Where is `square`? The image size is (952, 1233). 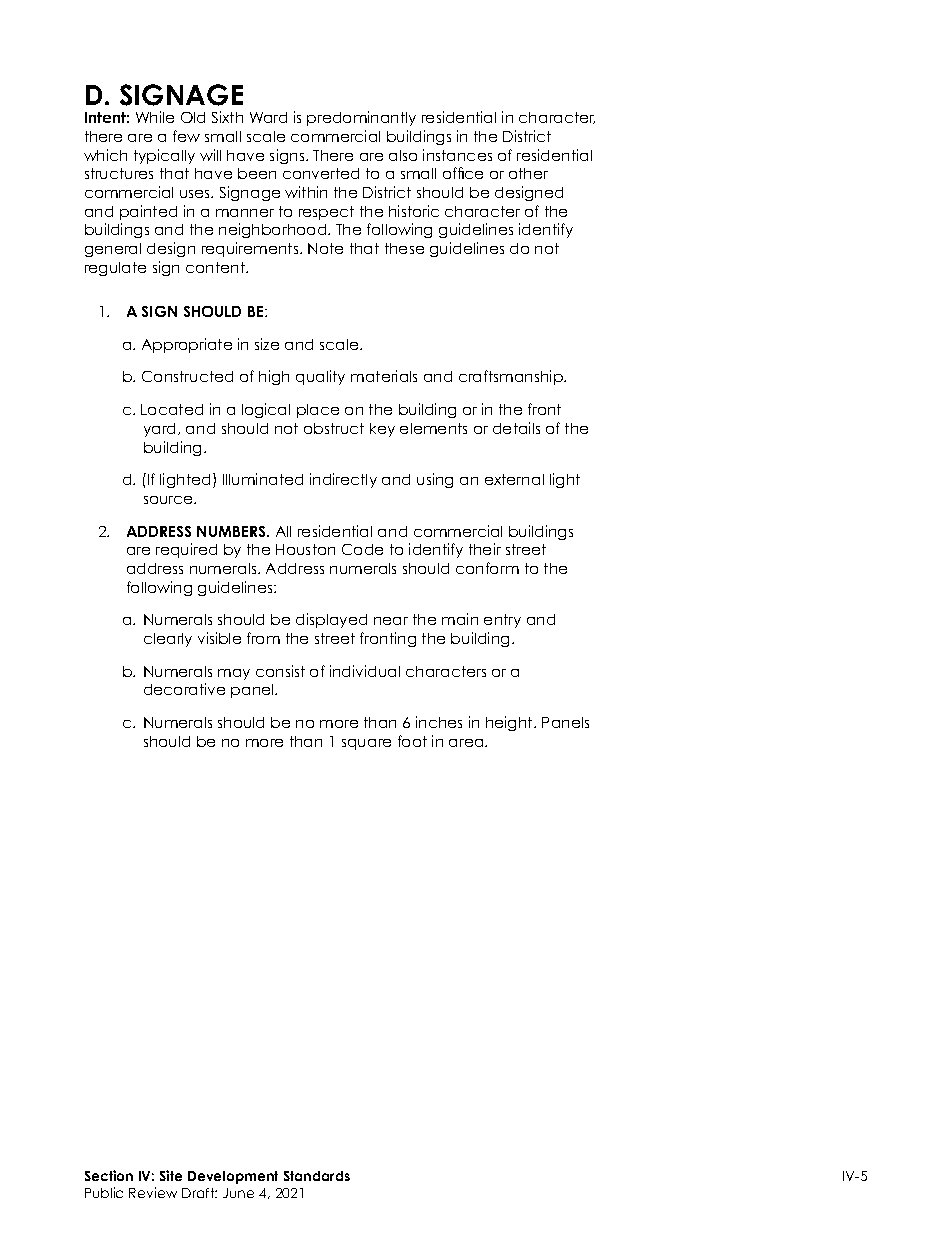
square is located at coordinates (366, 744).
